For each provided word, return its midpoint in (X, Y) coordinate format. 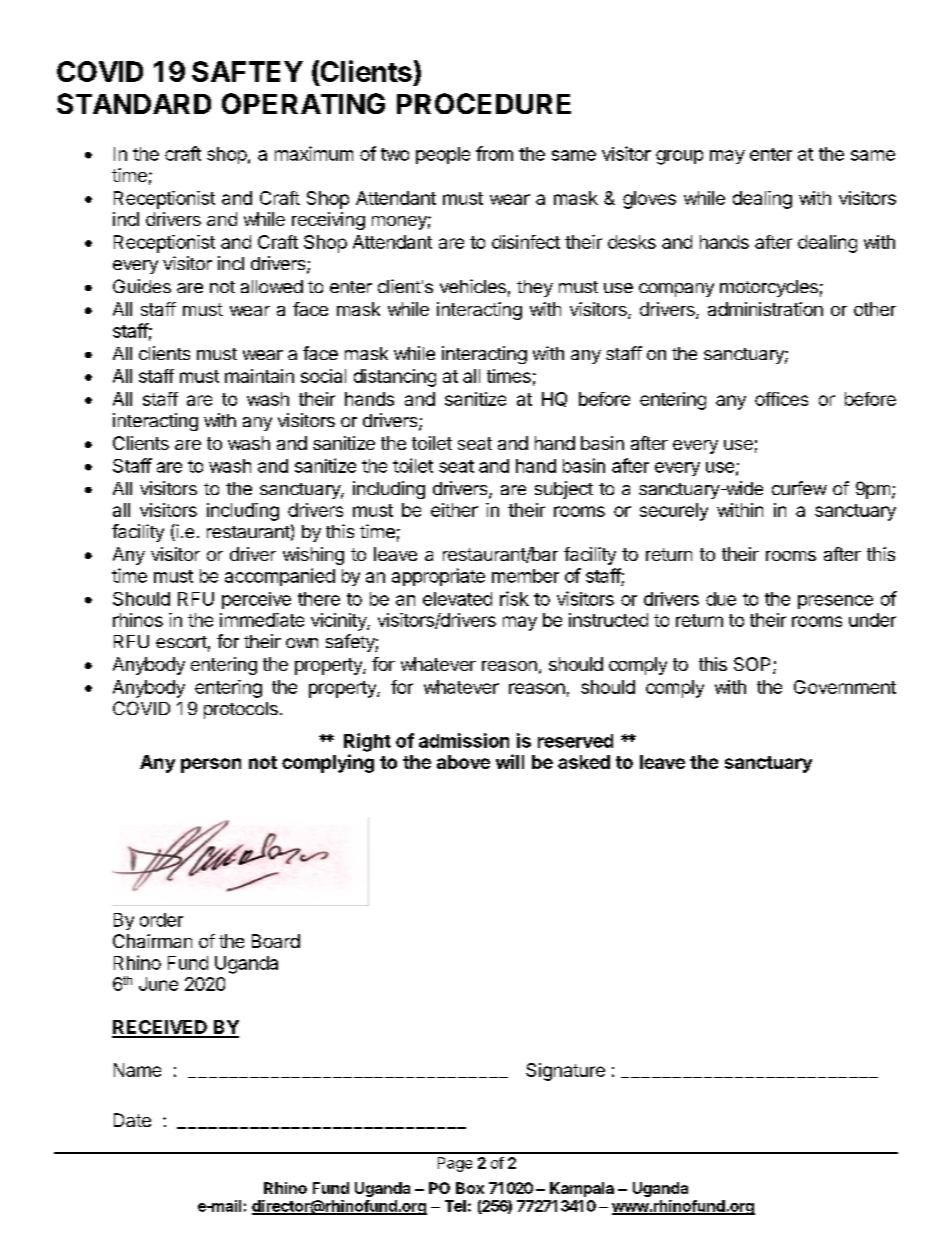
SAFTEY (247, 71)
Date (132, 1120)
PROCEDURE (484, 103)
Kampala (582, 1189)
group (679, 157)
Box (470, 1188)
